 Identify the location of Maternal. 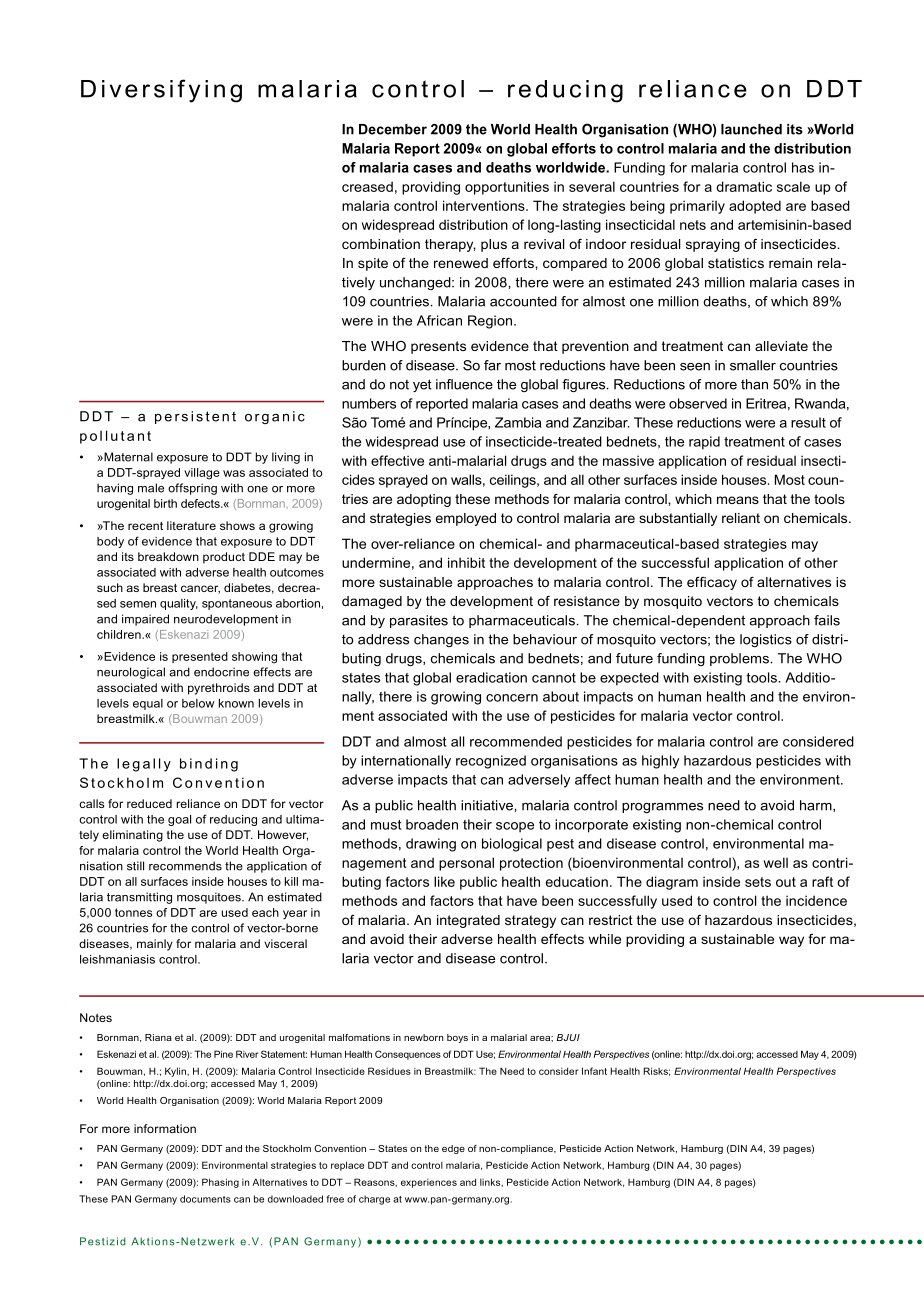
(127, 457).
